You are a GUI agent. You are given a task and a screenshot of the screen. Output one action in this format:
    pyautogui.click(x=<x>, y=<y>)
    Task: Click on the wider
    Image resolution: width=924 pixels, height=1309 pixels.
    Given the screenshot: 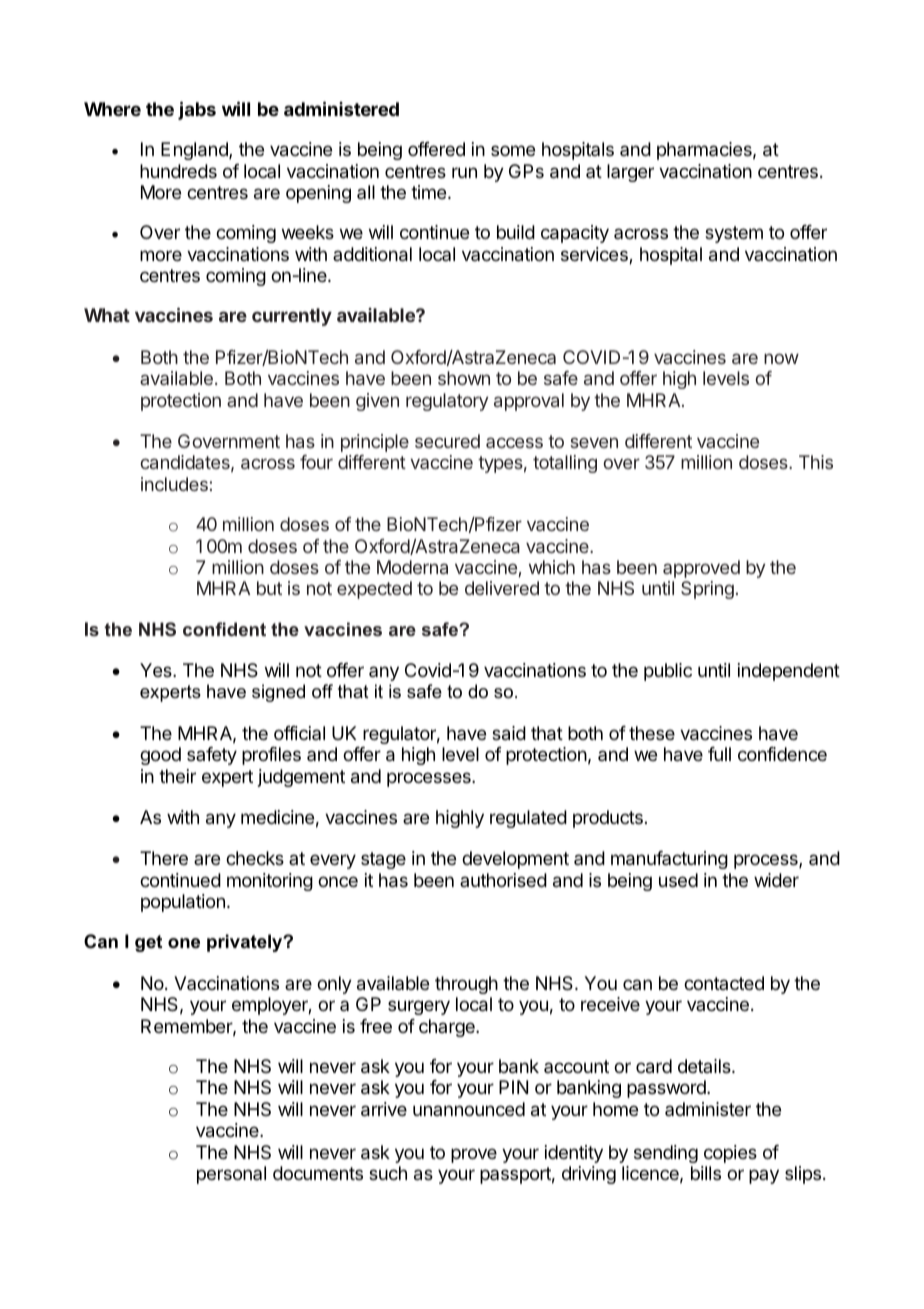 What is the action you would take?
    pyautogui.click(x=776, y=880)
